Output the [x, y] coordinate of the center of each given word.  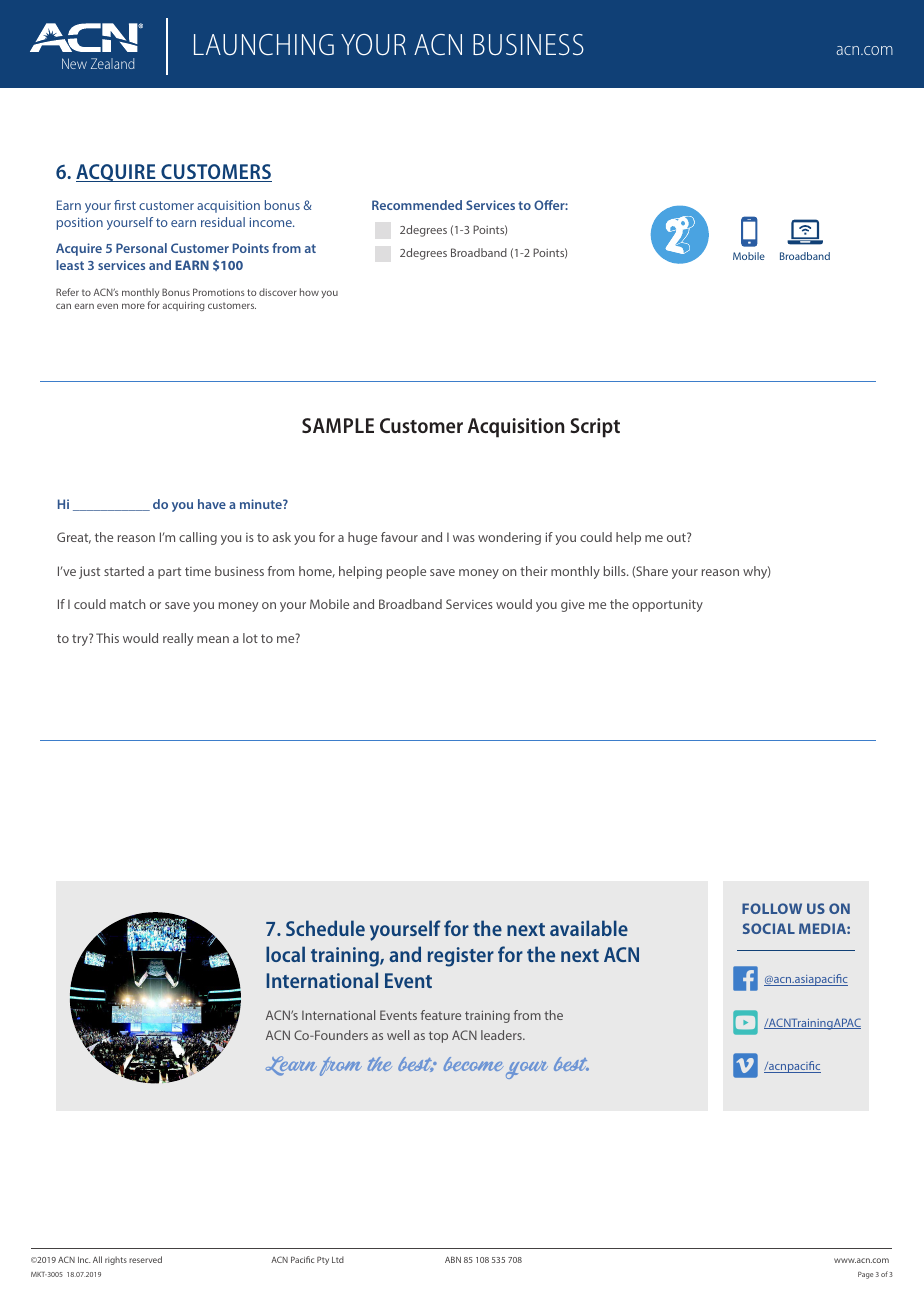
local [285, 954]
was [464, 538]
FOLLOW [772, 908]
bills [616, 571]
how [309, 292]
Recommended [417, 205]
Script [595, 428]
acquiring [183, 306]
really [178, 639]
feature [441, 1015]
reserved [145, 1259]
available [589, 928]
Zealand [112, 63]
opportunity [667, 606]
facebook [745, 978]
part [169, 573]
